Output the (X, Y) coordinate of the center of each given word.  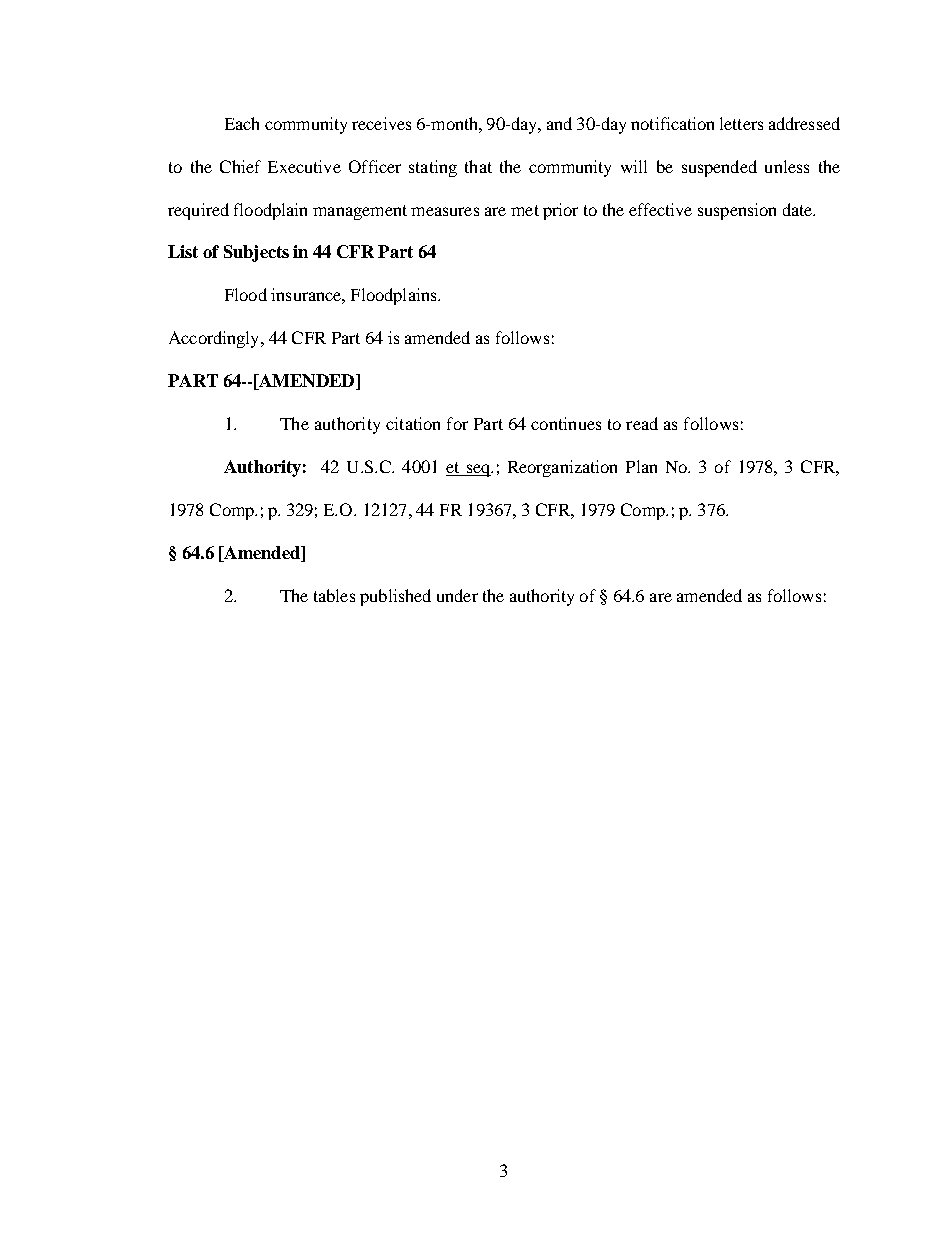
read (642, 423)
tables (334, 595)
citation (413, 423)
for (457, 423)
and (559, 123)
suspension (737, 211)
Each (242, 123)
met (525, 210)
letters (741, 123)
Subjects (256, 253)
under (457, 595)
